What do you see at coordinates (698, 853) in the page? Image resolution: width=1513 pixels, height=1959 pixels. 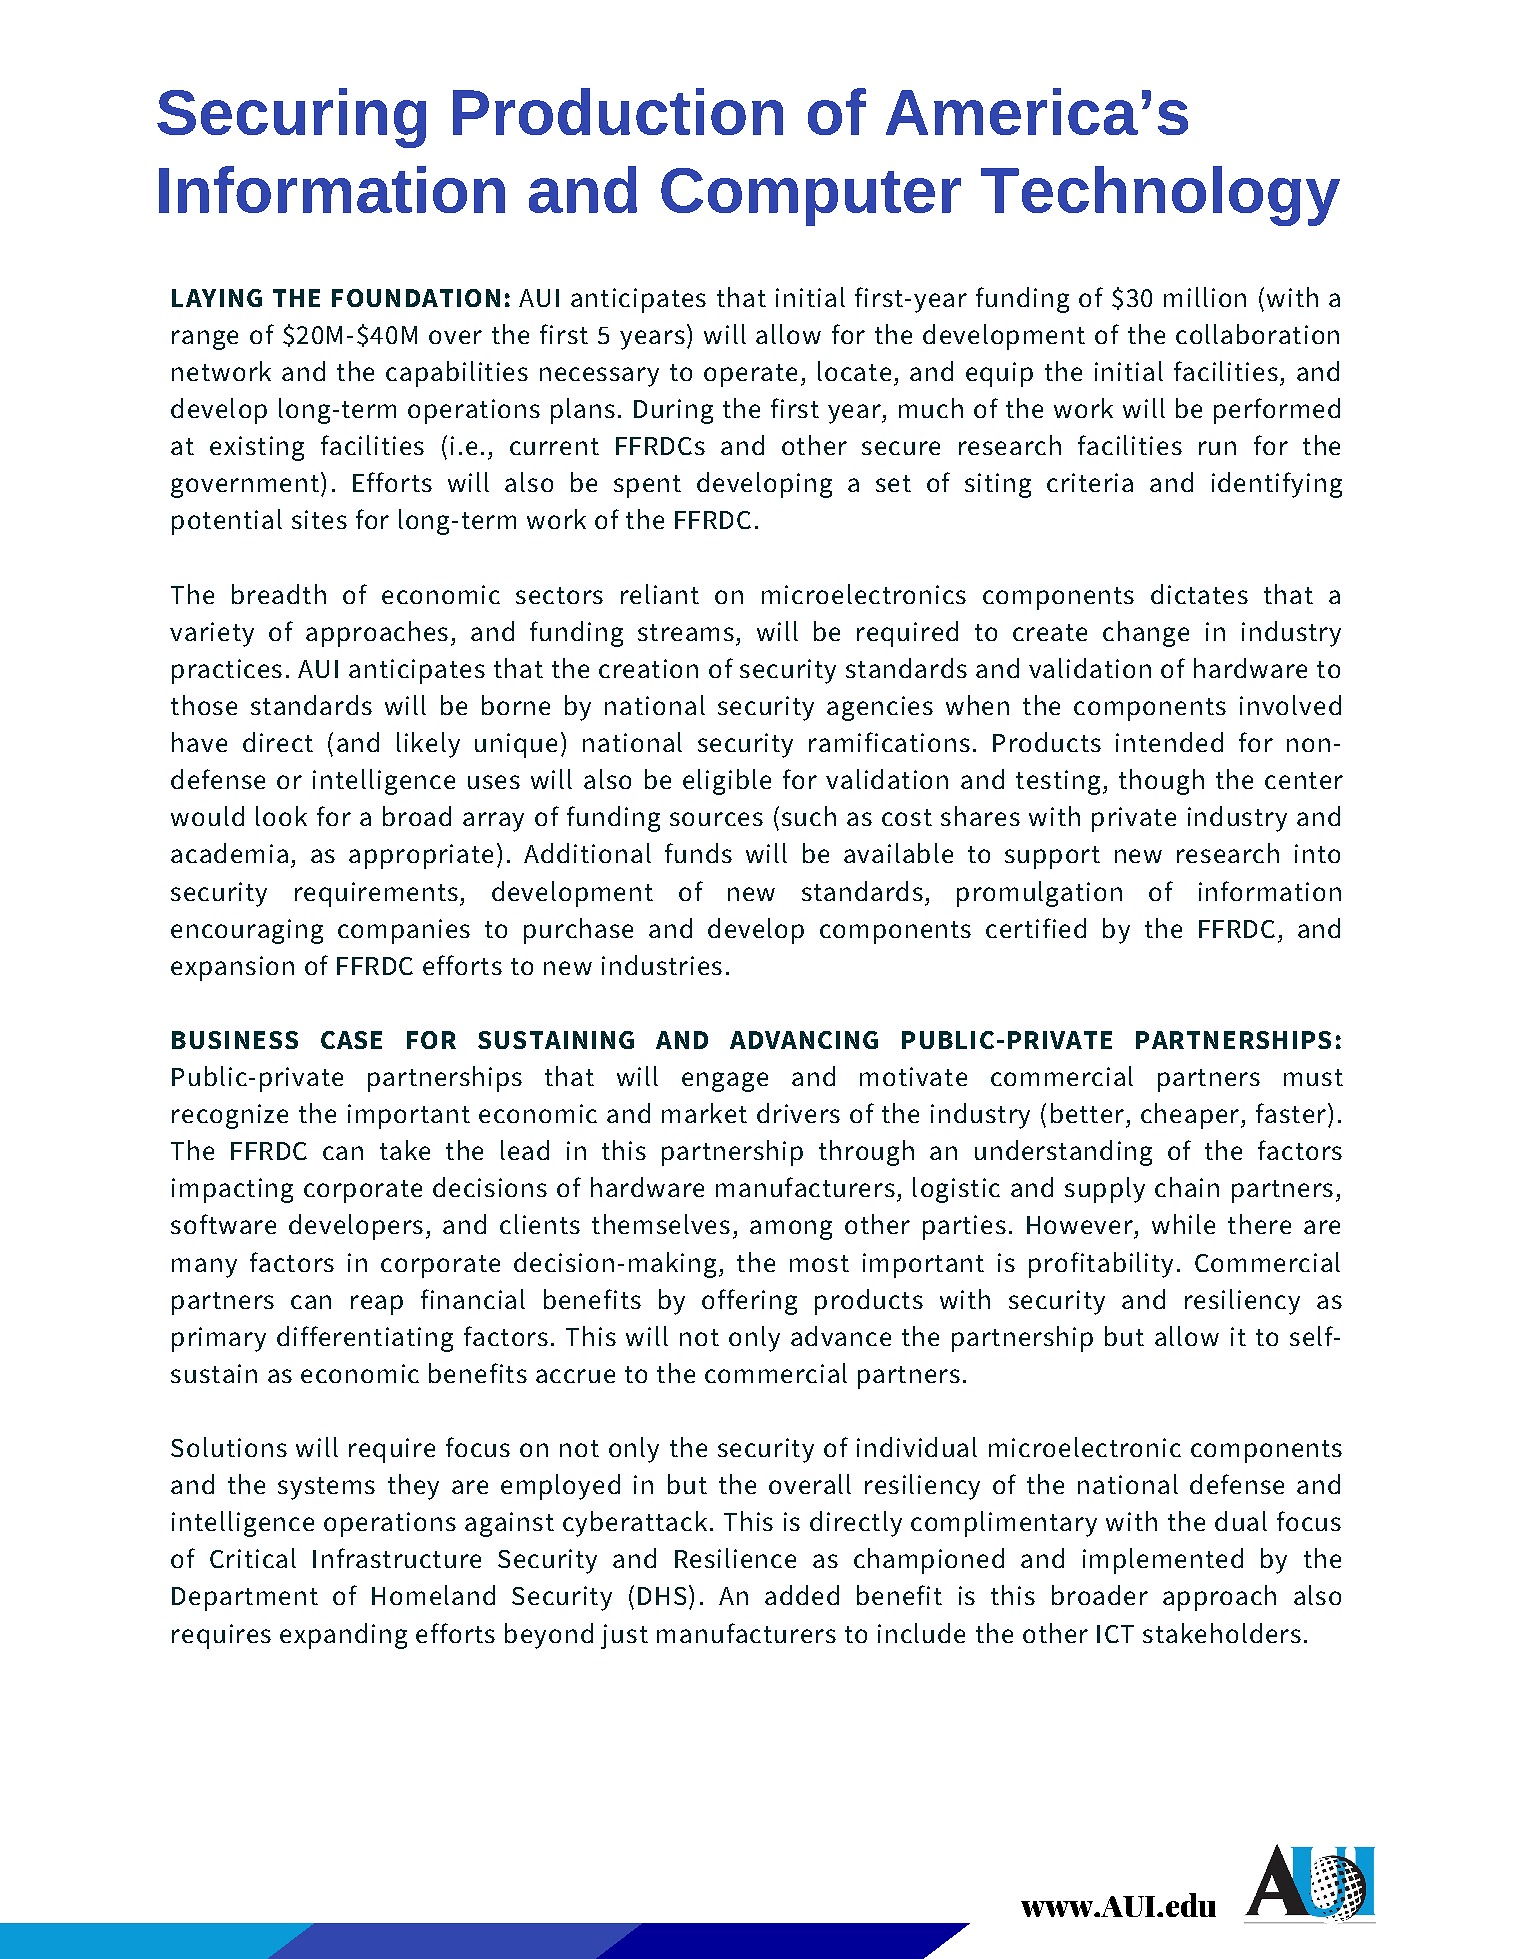 I see `funds` at bounding box center [698, 853].
